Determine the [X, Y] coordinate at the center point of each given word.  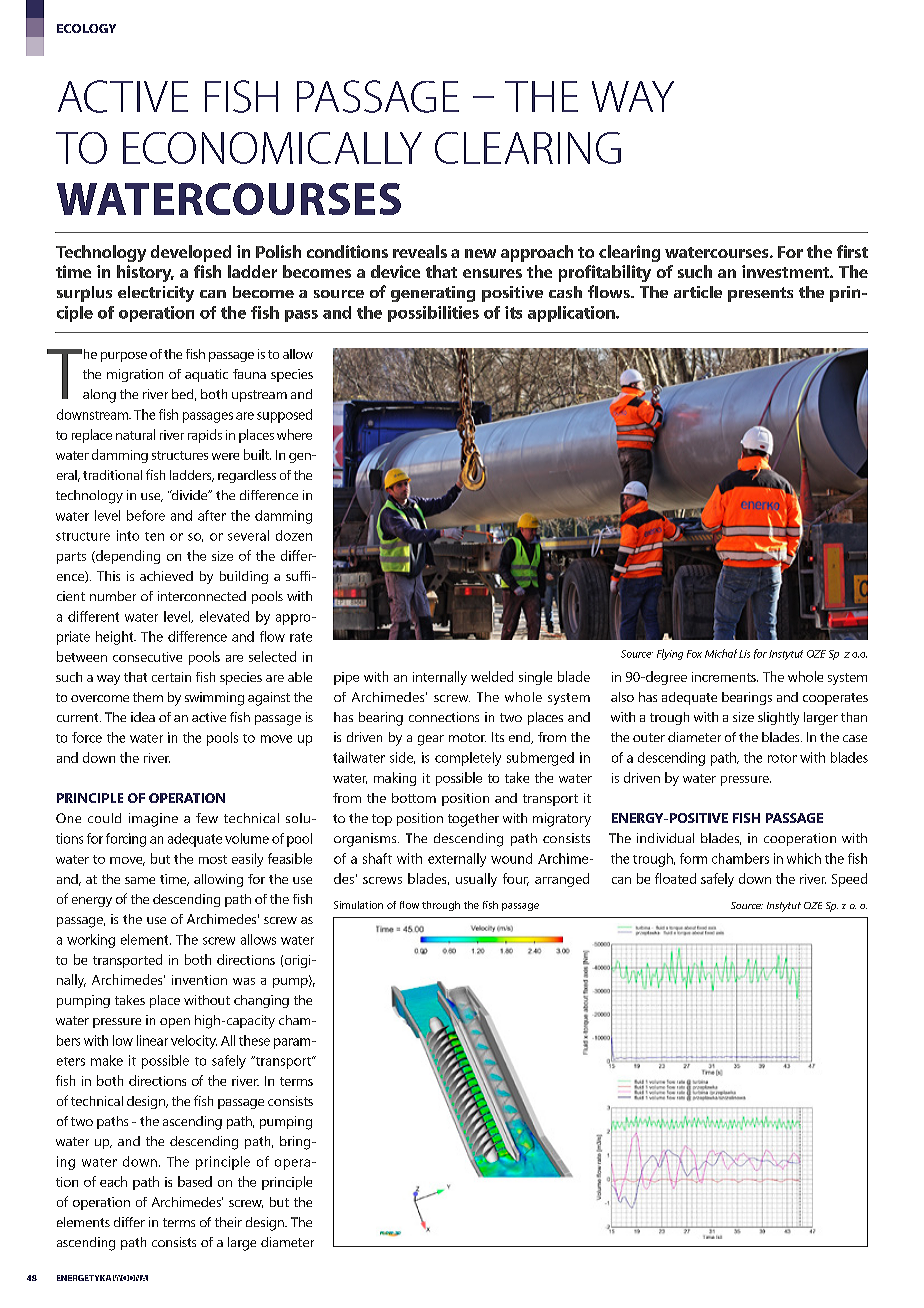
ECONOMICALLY [272, 148]
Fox [694, 654]
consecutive [147, 657]
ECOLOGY [86, 28]
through [441, 906]
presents [760, 294]
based [195, 1181]
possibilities [433, 314]
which [804, 858]
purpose [124, 357]
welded [492, 676]
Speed [849, 880]
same [140, 880]
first [852, 251]
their [228, 1222]
